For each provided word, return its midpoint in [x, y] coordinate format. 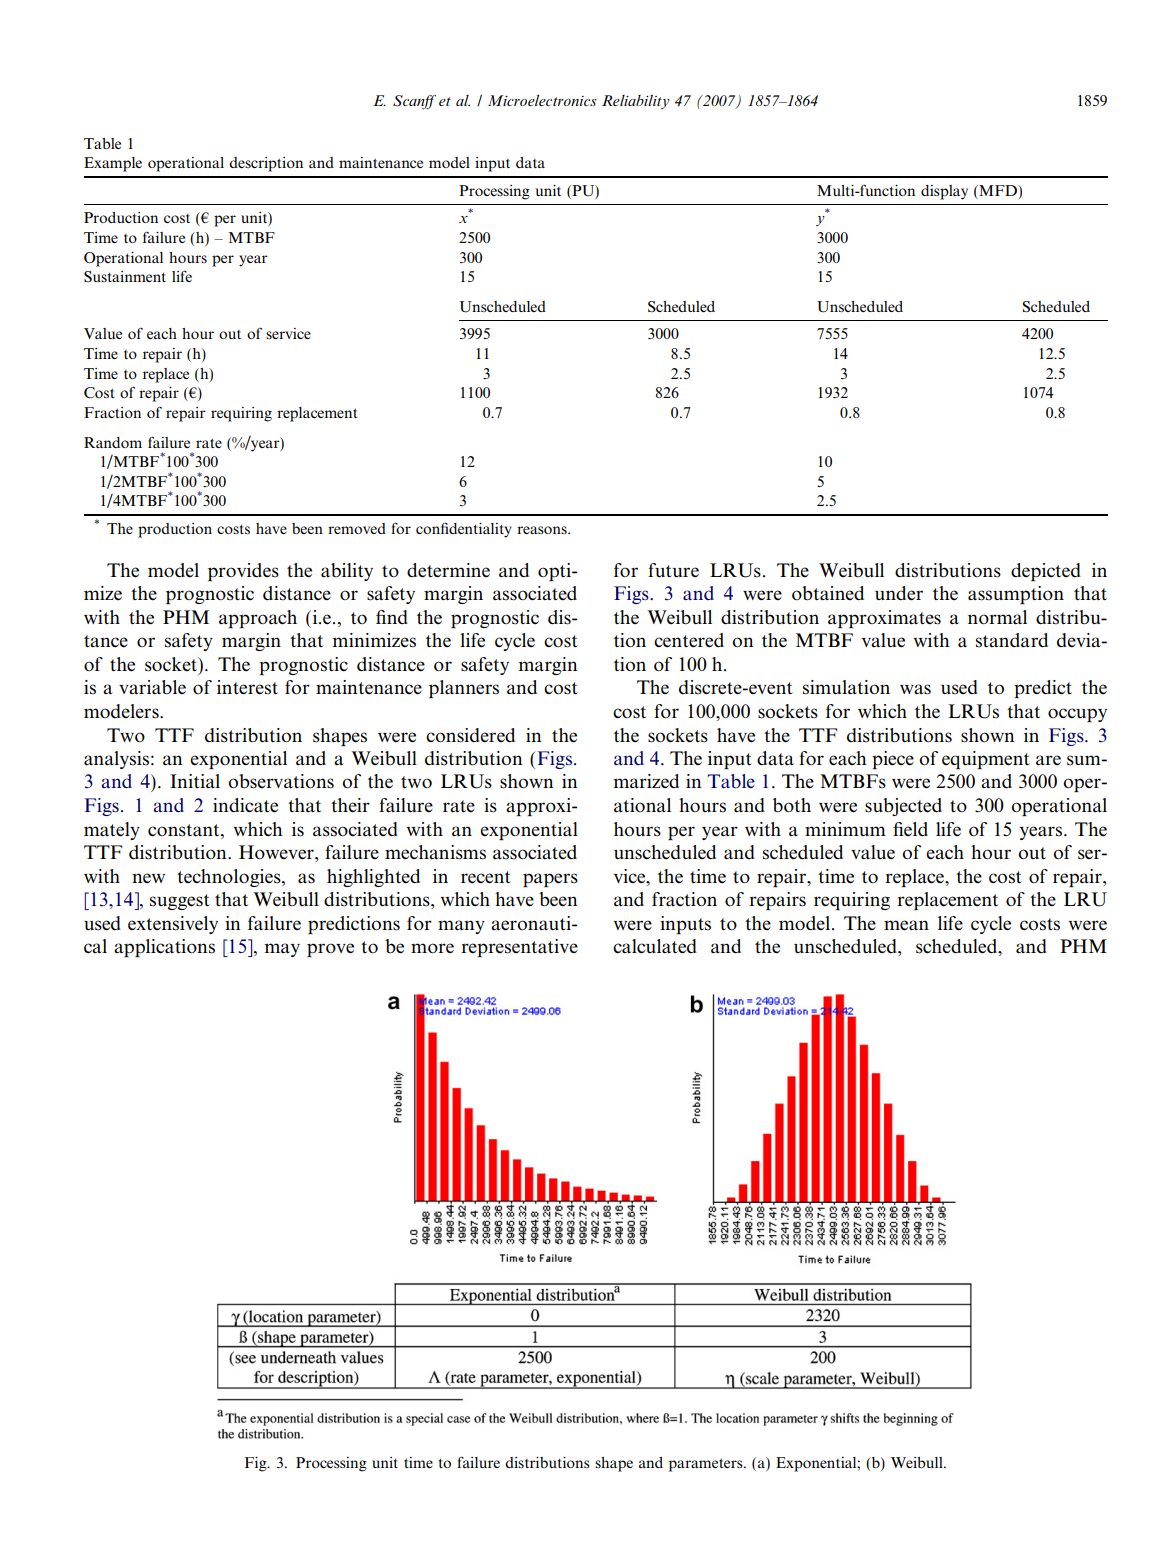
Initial [195, 781]
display [944, 192]
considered [470, 735]
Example [113, 164]
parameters [707, 1465]
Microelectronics [542, 100]
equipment [986, 760]
